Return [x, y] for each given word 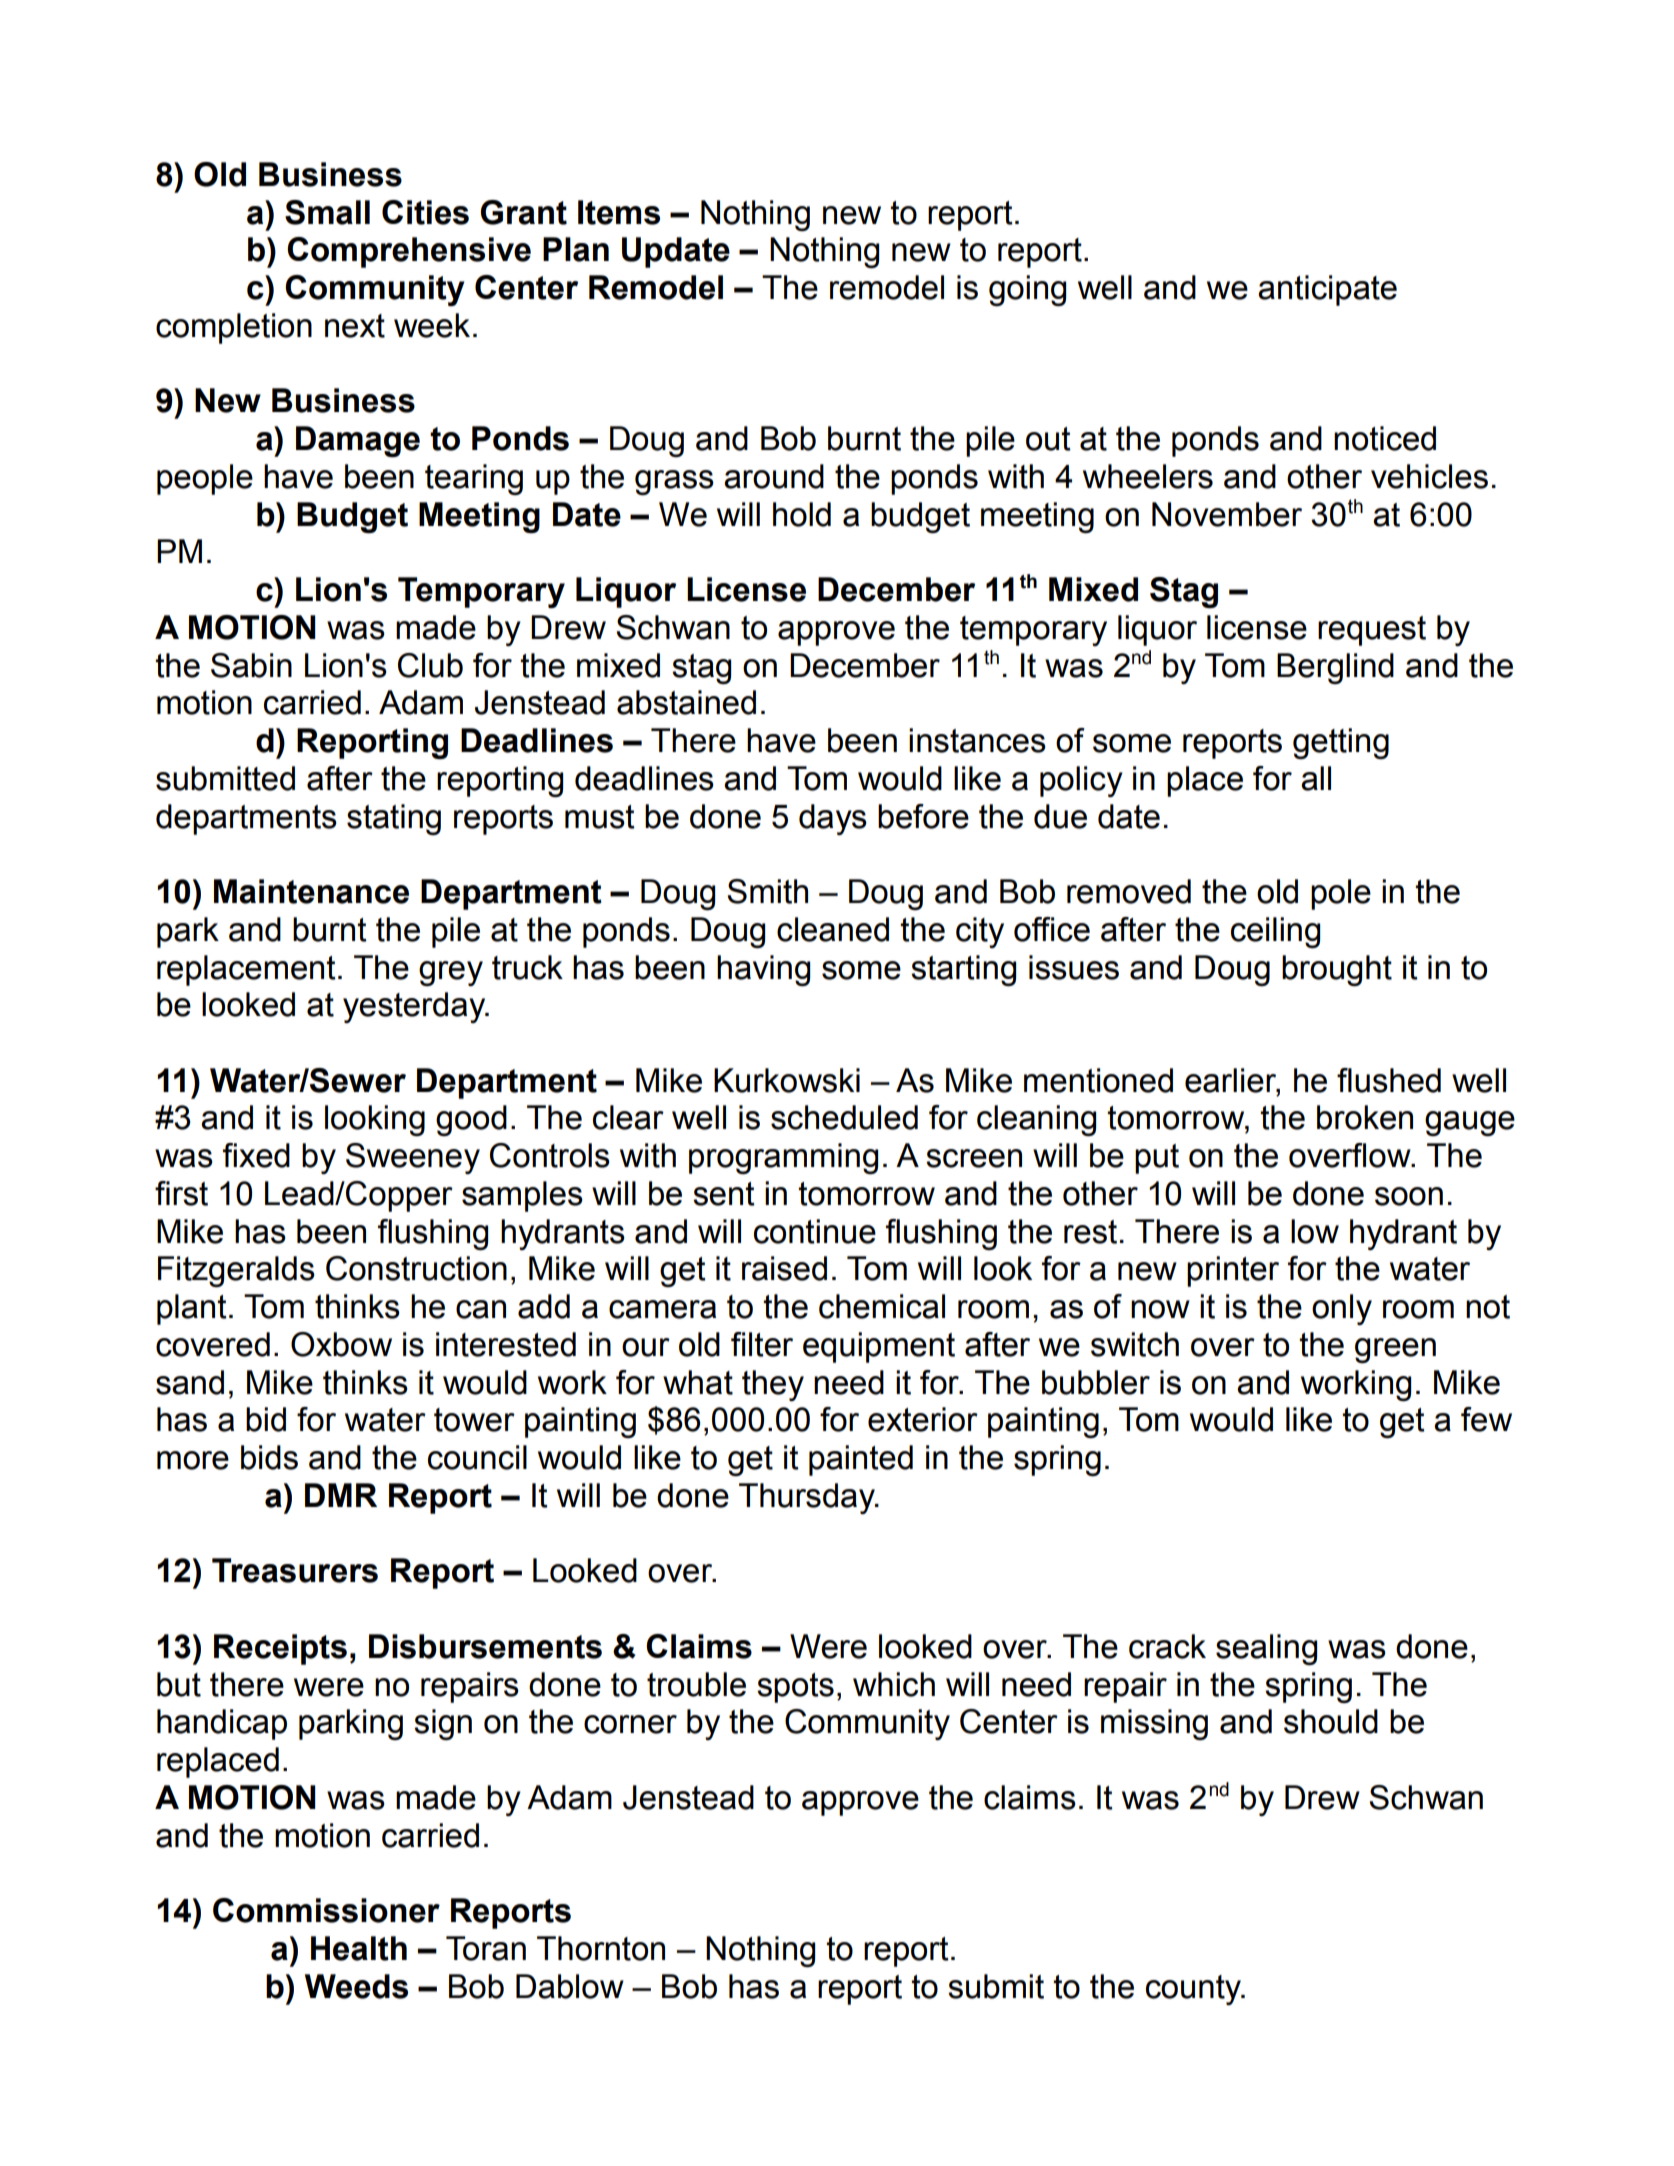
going [1027, 290]
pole [1341, 894]
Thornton [601, 1948]
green [1395, 1350]
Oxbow [341, 1344]
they [773, 1385]
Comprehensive [409, 252]
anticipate [1327, 290]
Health [359, 1948]
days [833, 819]
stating [394, 819]
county [1195, 1990]
